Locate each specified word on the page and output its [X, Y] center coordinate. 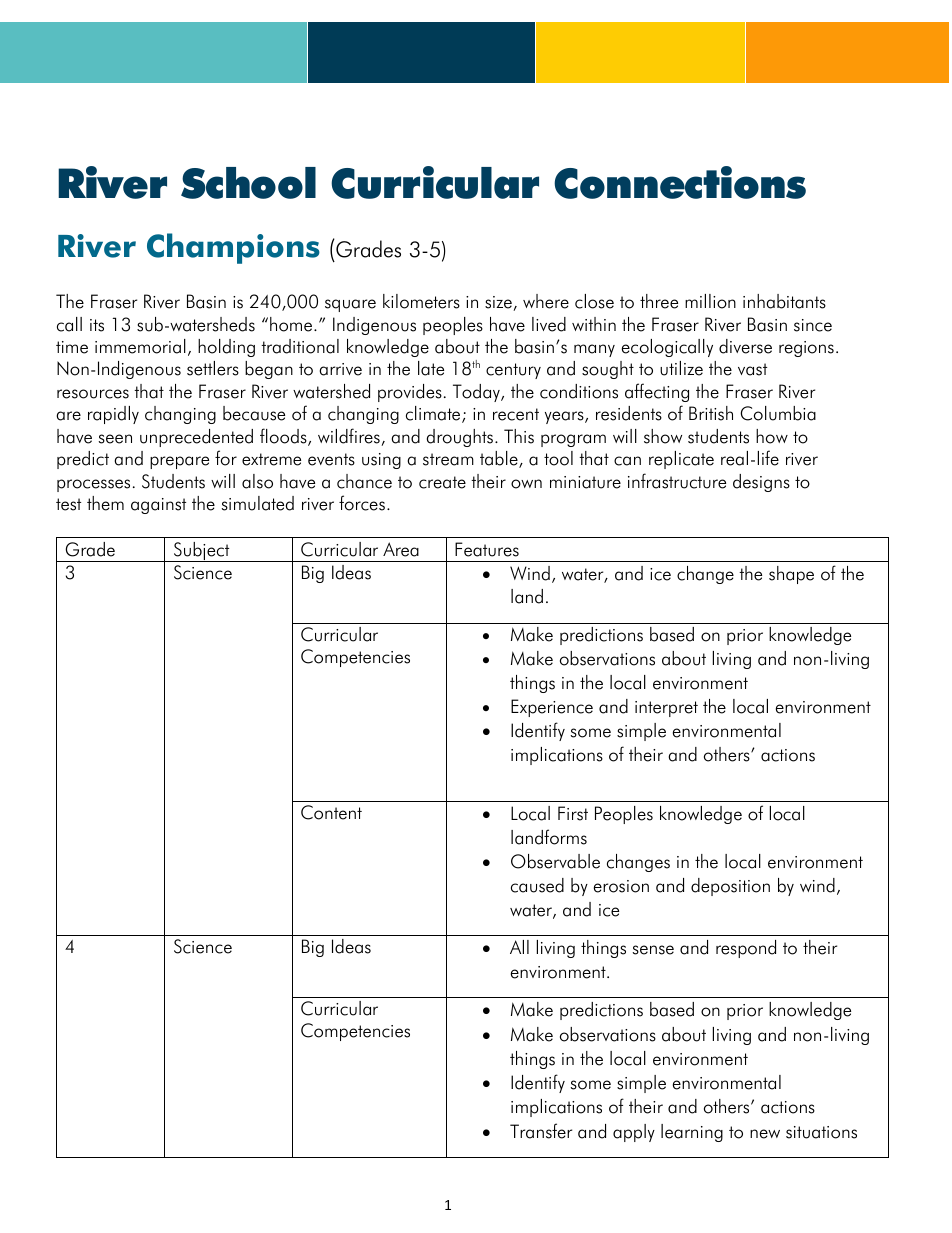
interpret [666, 709]
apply [634, 1133]
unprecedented [196, 438]
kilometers [421, 301]
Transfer [541, 1131]
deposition [730, 887]
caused [537, 885]
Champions [233, 248]
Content [331, 812]
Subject [201, 552]
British [711, 413]
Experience [552, 708]
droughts [460, 438]
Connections [680, 182]
